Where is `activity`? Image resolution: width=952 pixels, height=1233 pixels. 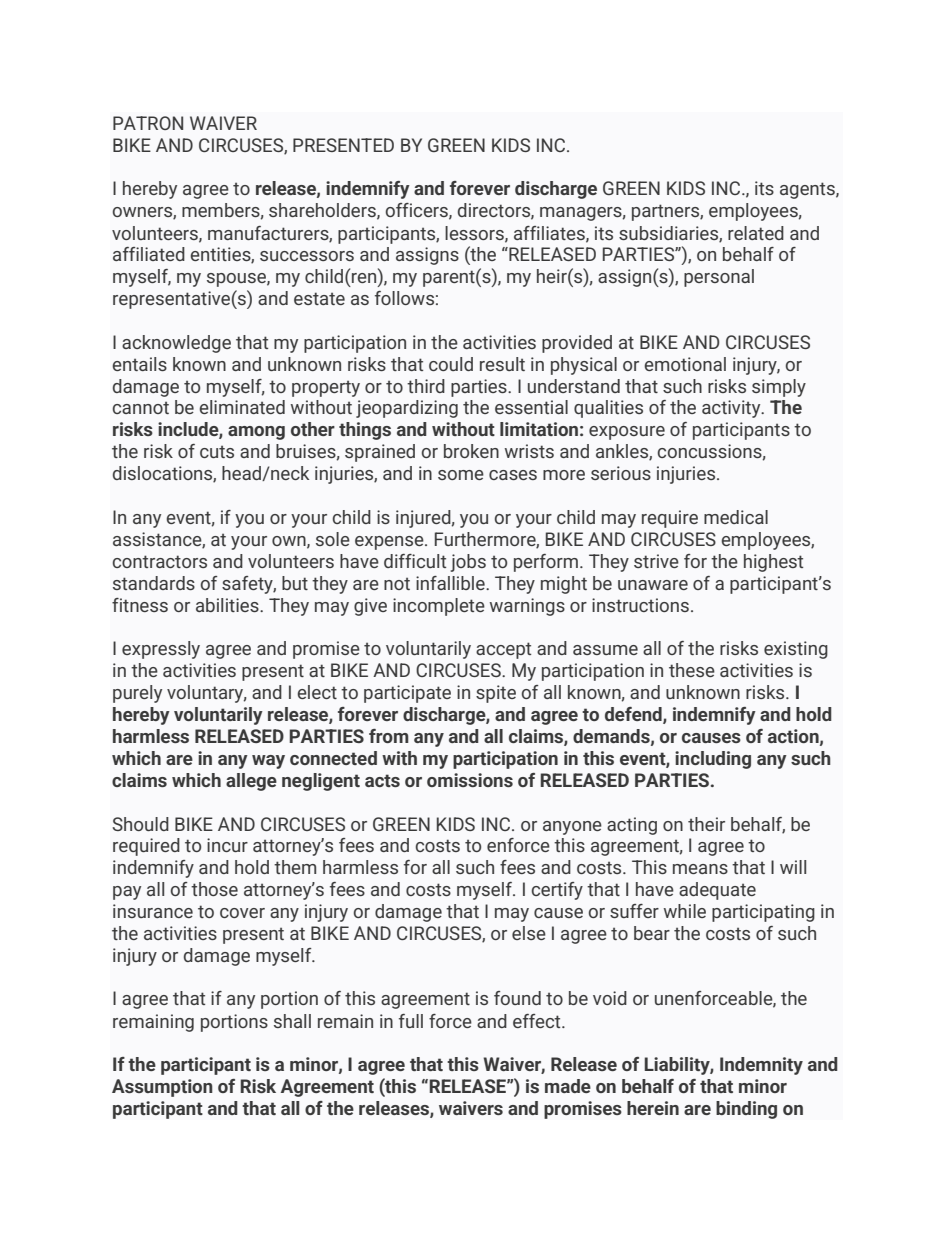
activity is located at coordinates (732, 409).
